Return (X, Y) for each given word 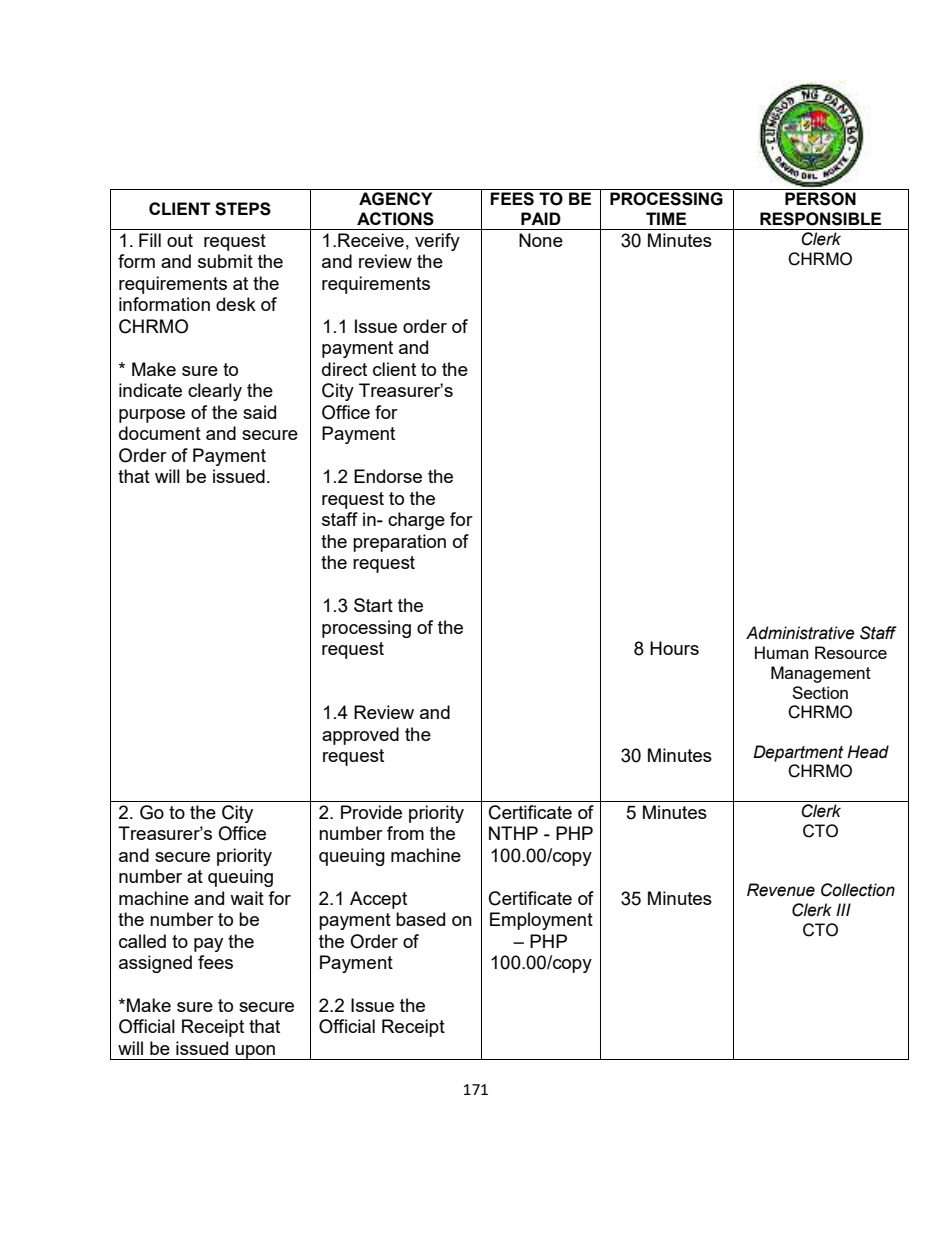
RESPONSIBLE (820, 219)
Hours (674, 648)
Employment (541, 921)
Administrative (800, 633)
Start (373, 605)
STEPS (243, 209)
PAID (541, 218)
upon (256, 1052)
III (843, 909)
